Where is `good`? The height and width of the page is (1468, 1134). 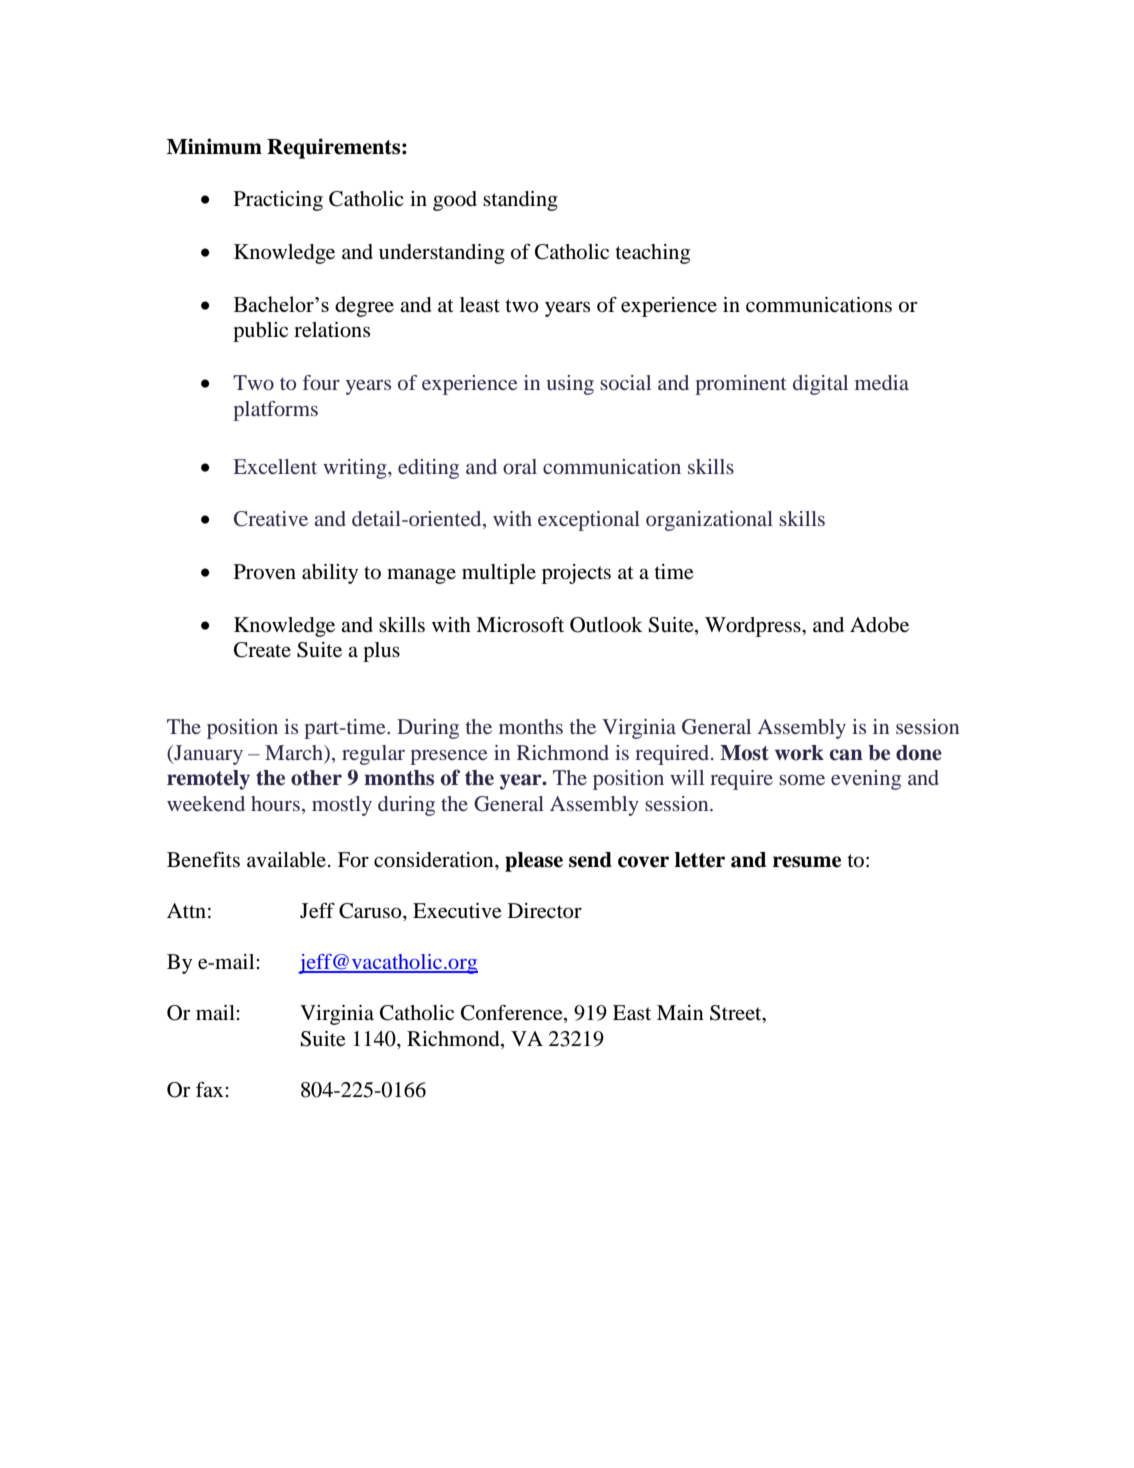 good is located at coordinates (455, 201).
